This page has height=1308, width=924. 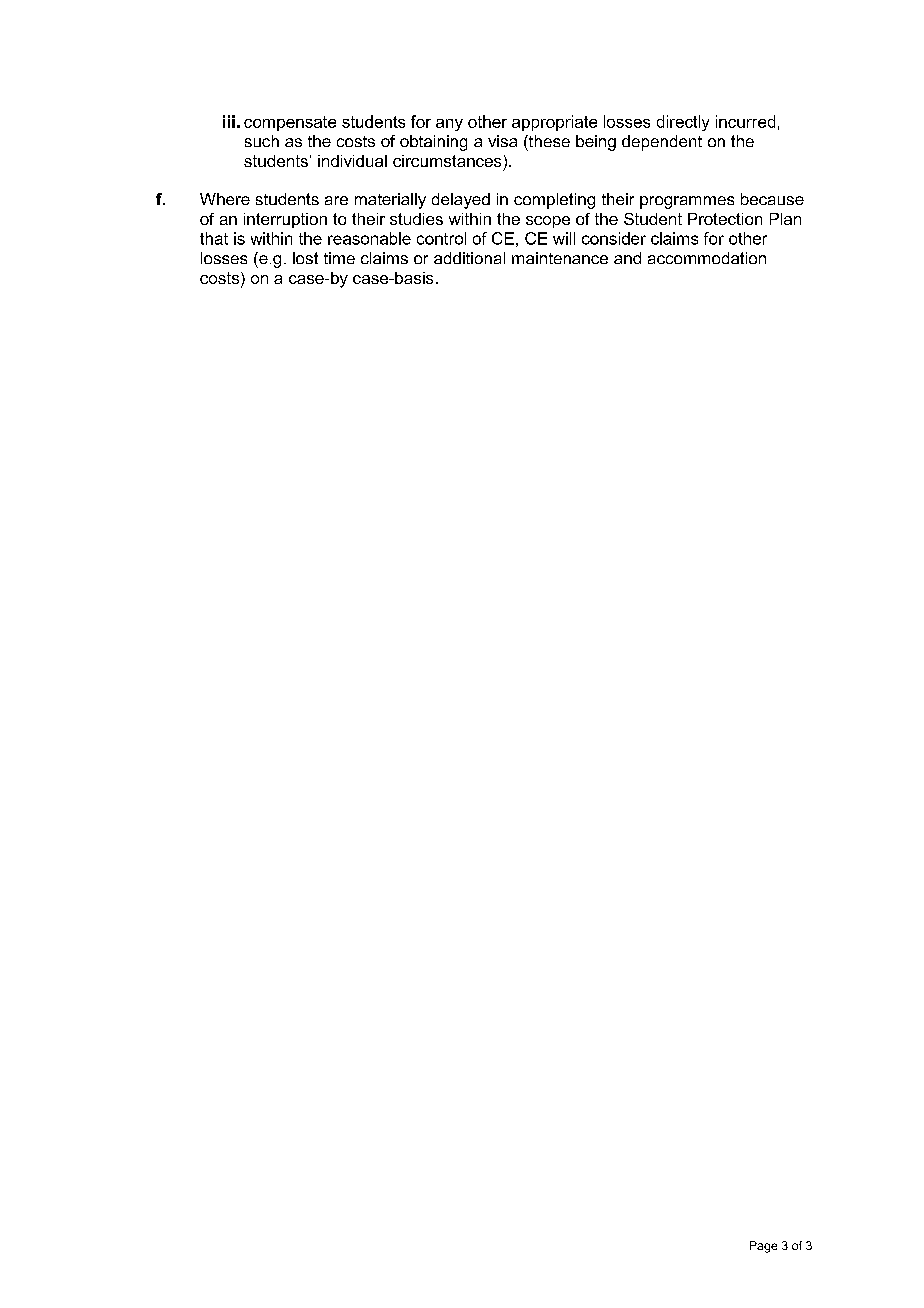 I want to click on such, so click(x=262, y=141).
